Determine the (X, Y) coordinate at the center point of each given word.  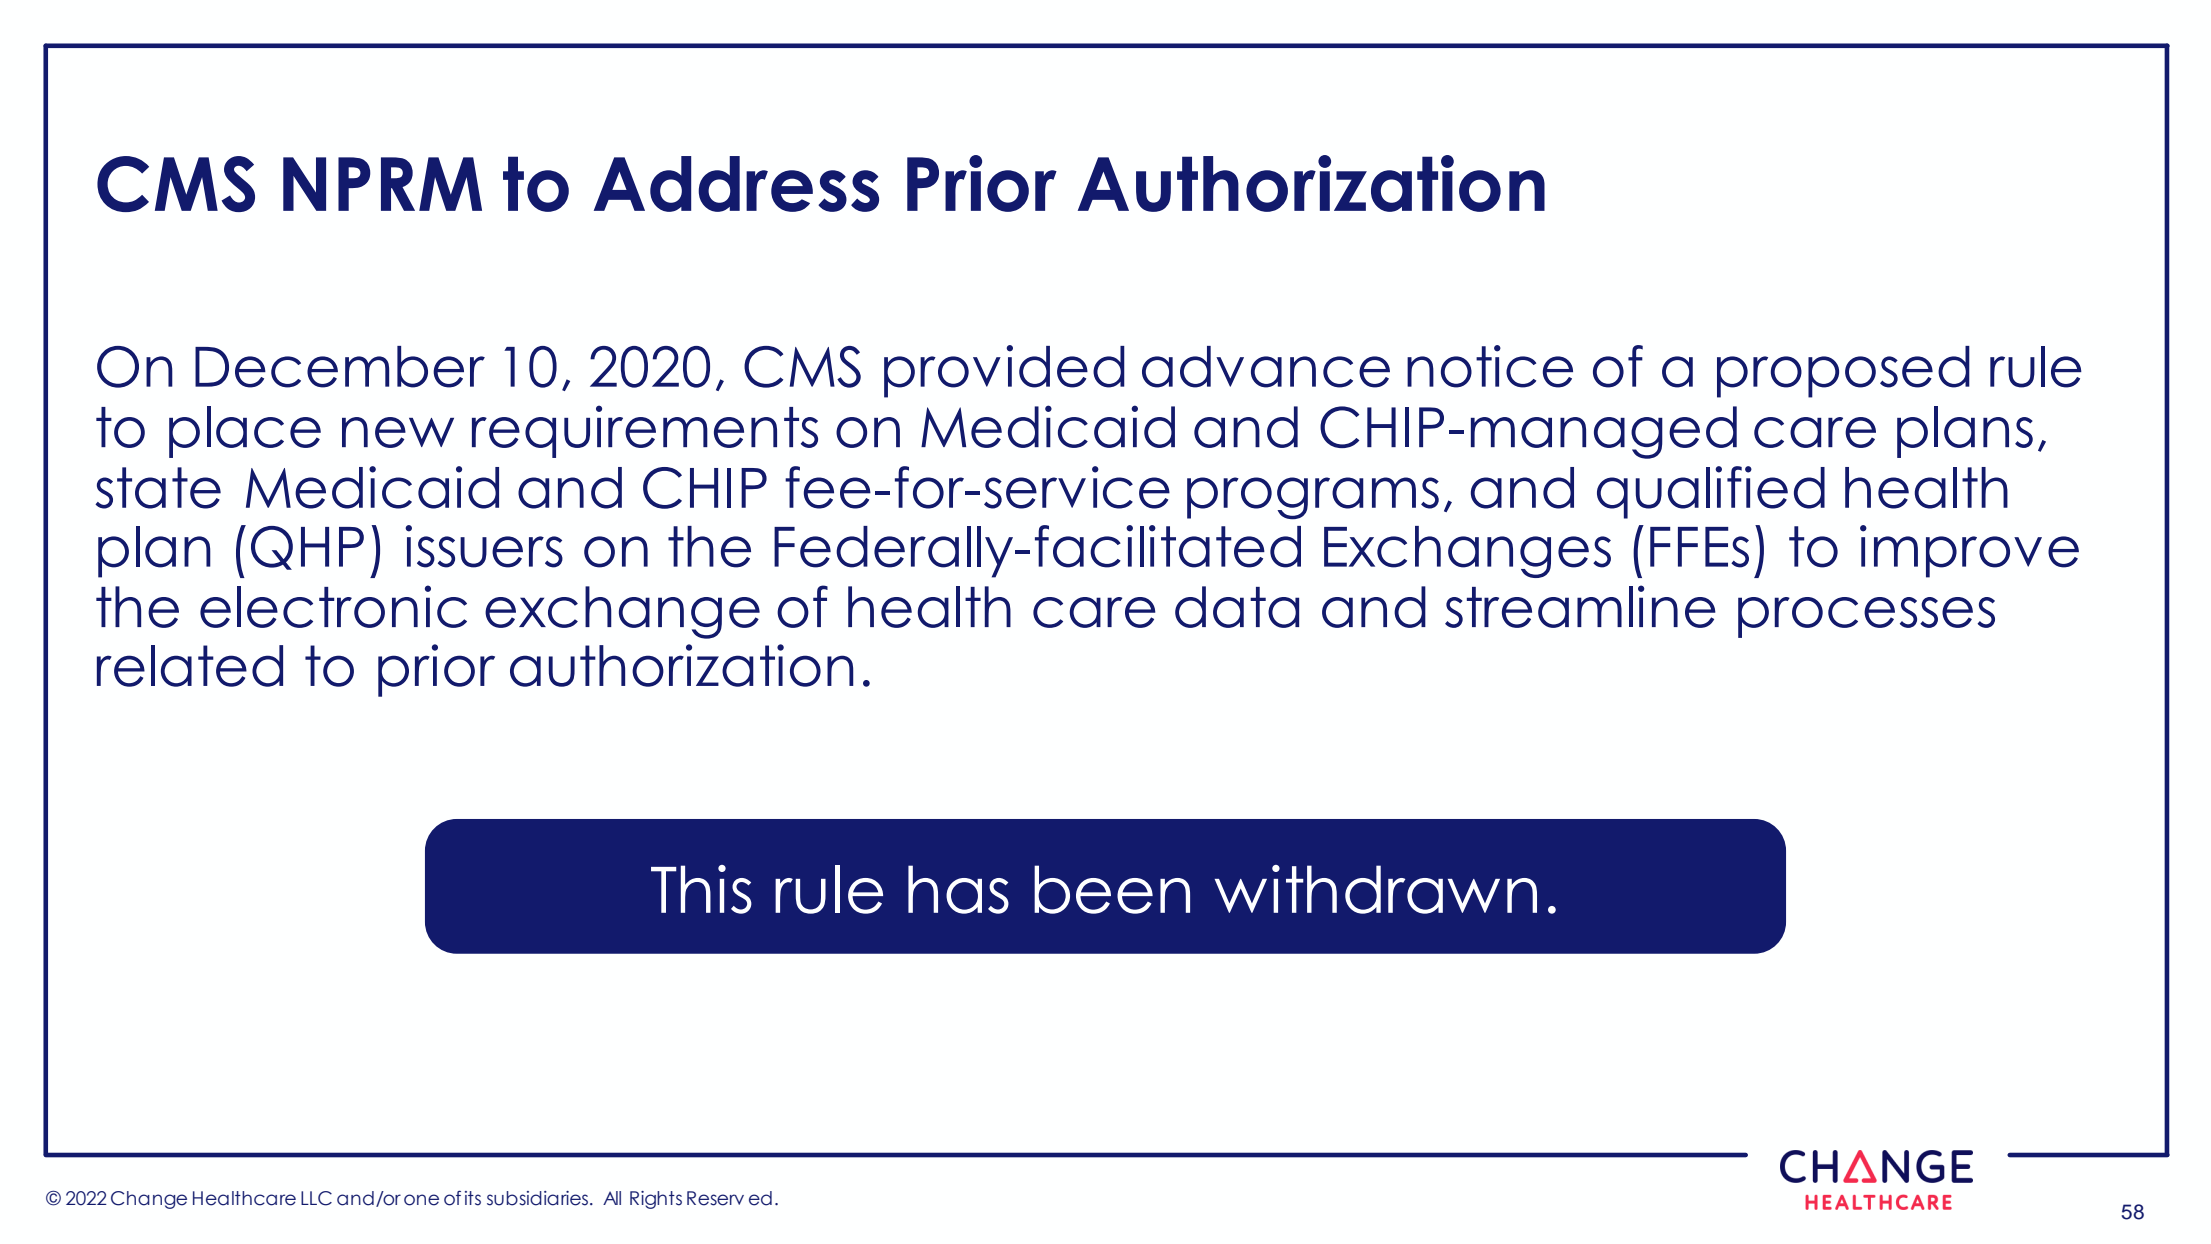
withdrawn (1376, 889)
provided (1004, 371)
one (421, 1200)
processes (1866, 617)
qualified (1711, 492)
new (398, 432)
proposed (1843, 372)
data (1237, 607)
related (190, 666)
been (1112, 889)
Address (736, 184)
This (701, 889)
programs (1313, 498)
